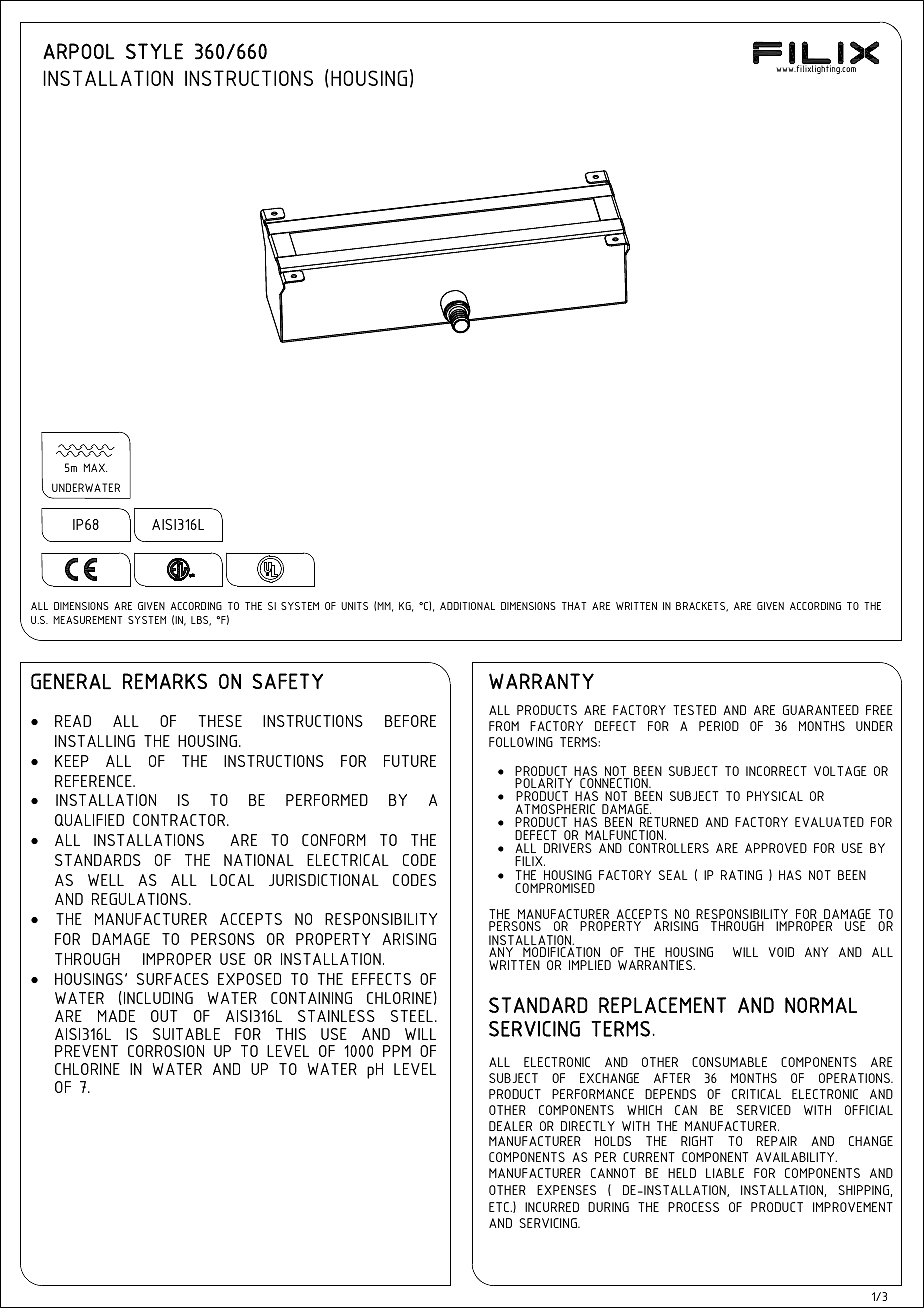  I want to click on GUARANTEED, so click(821, 710).
